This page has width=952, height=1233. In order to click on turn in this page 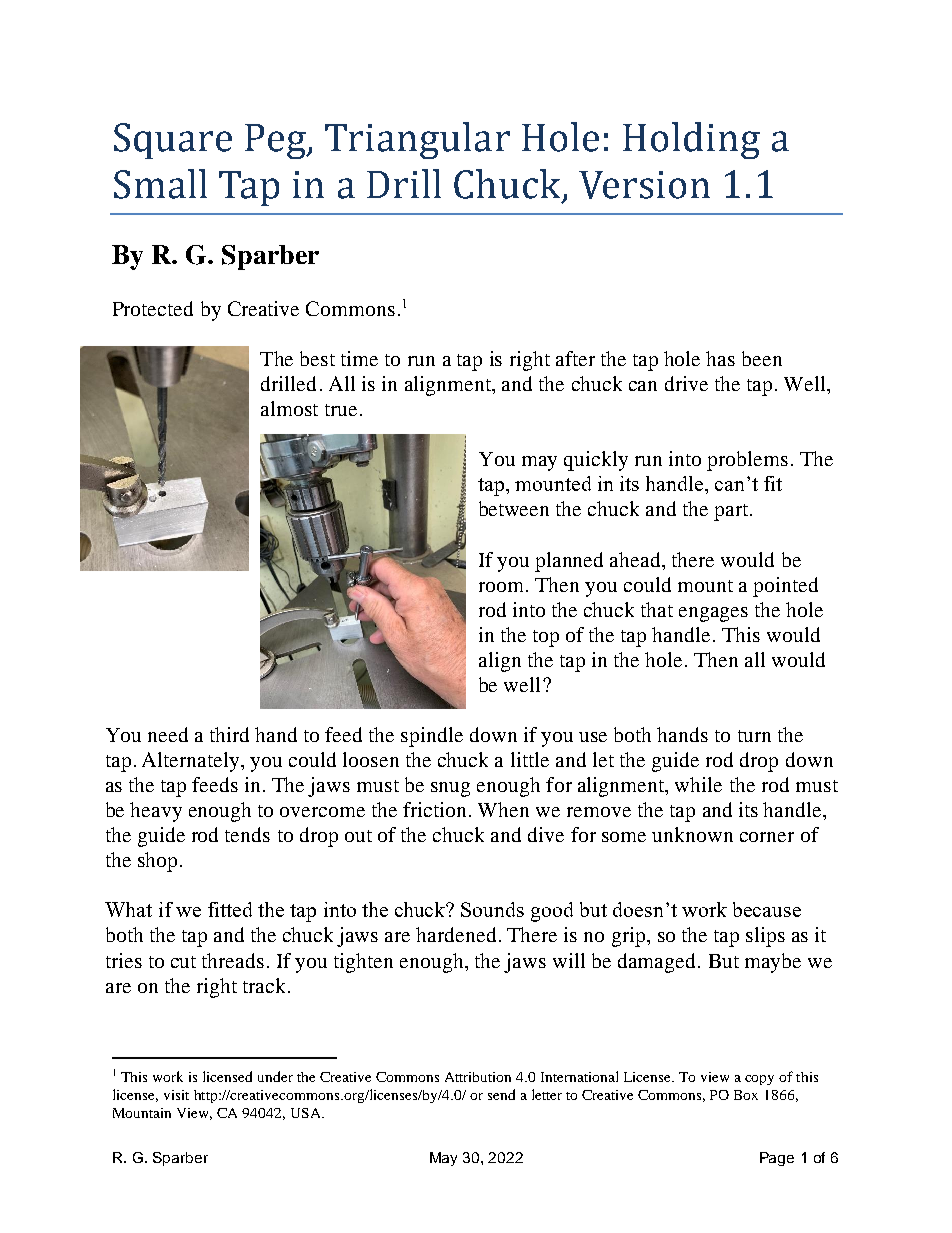, I will do `click(754, 736)`.
